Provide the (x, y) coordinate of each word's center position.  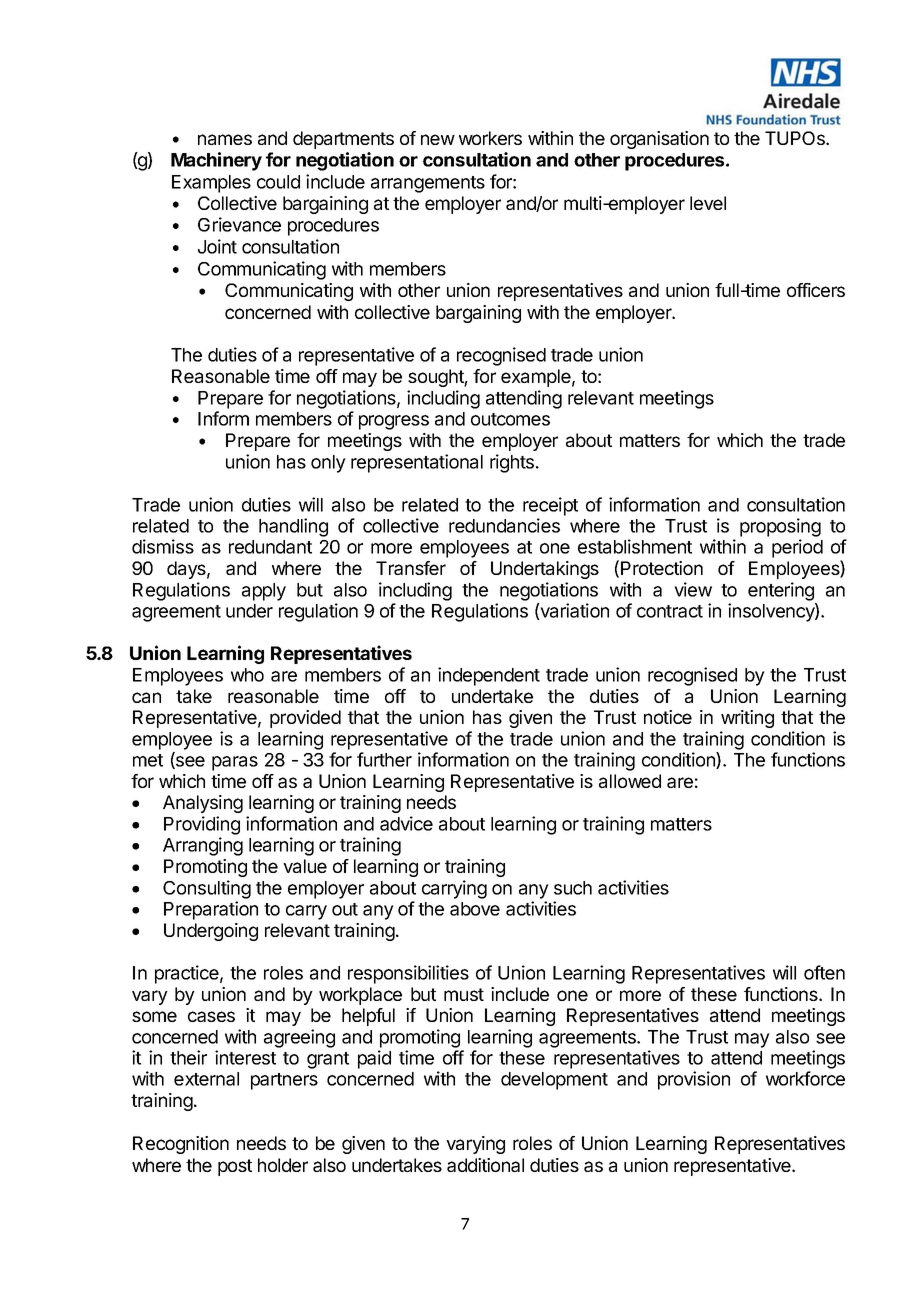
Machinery (216, 161)
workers (490, 138)
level (708, 203)
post (235, 1167)
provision (694, 1080)
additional (485, 1165)
